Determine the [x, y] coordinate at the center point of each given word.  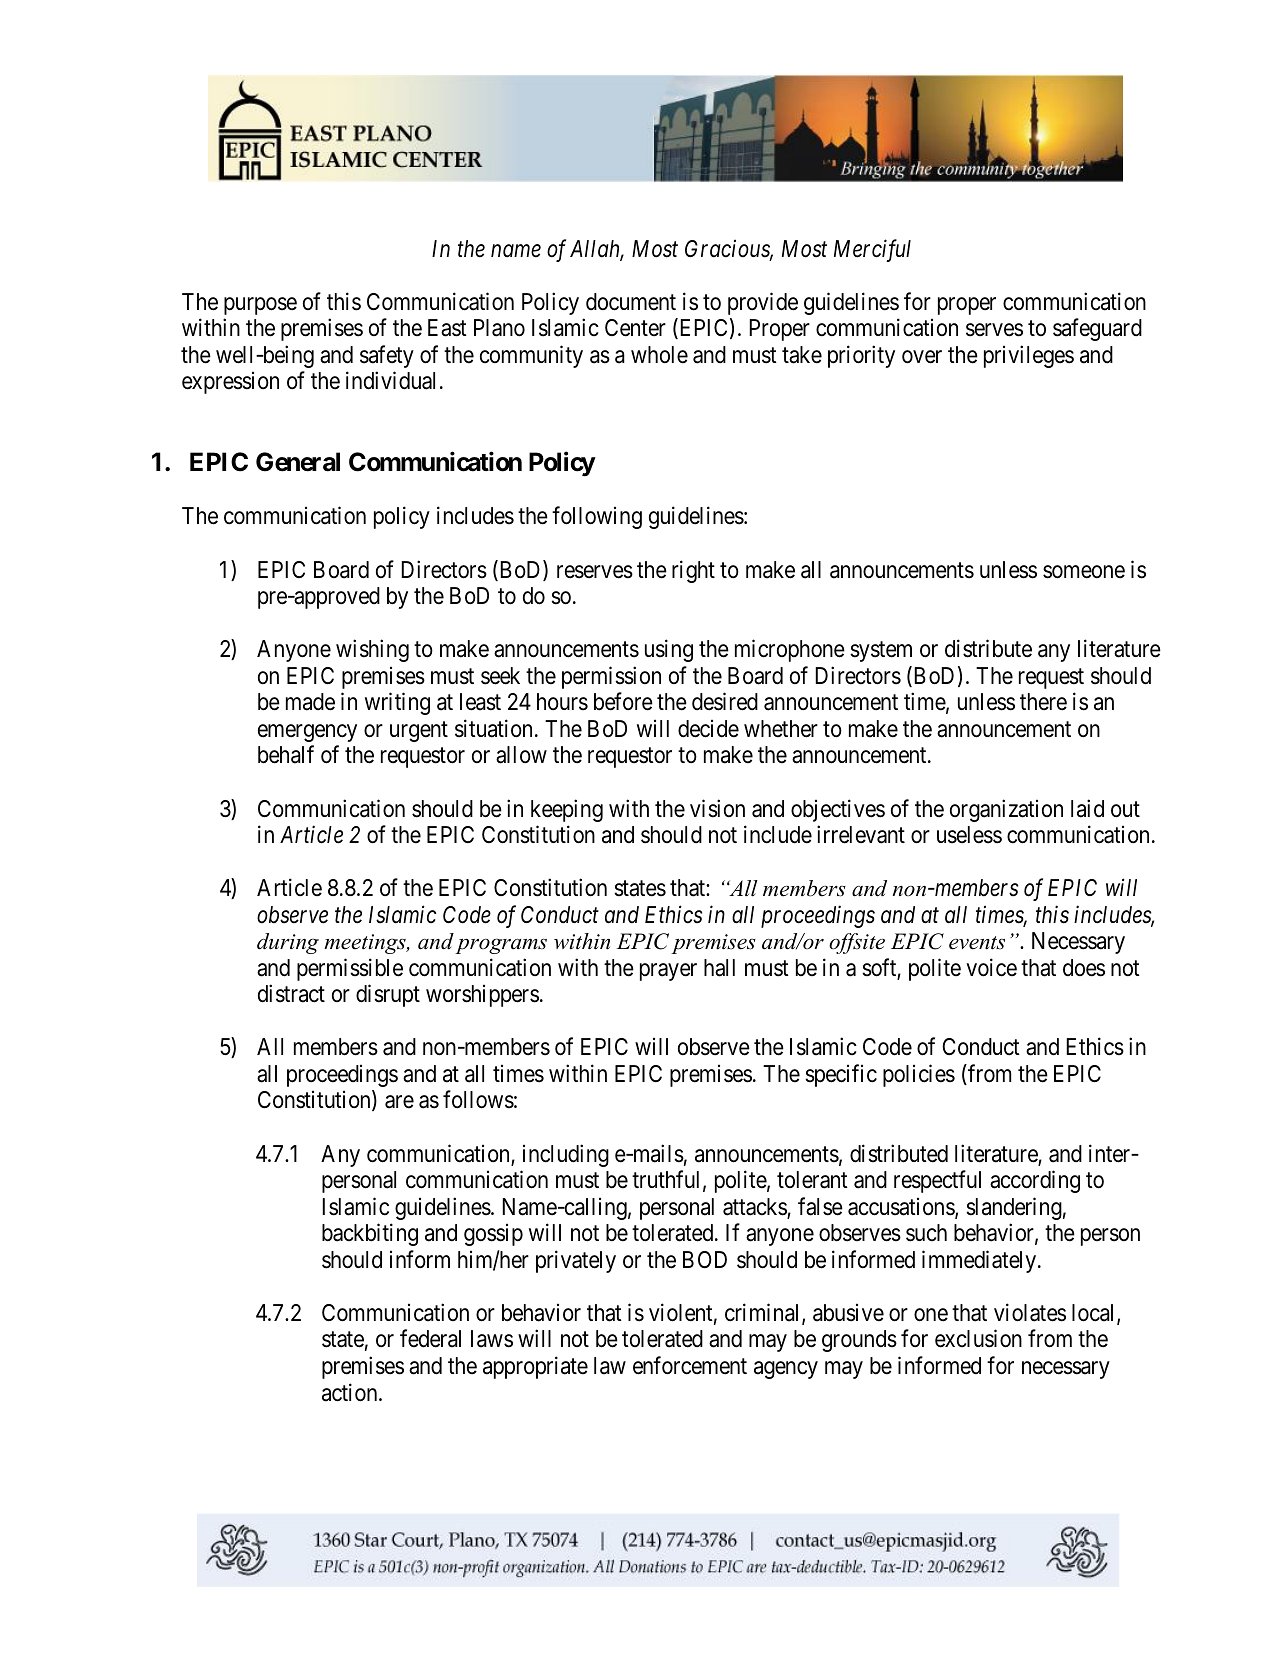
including [566, 1155]
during [288, 943]
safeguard [1097, 329]
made [310, 702]
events [977, 943]
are [399, 1102]
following [597, 518]
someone [1084, 572]
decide [708, 729]
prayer [668, 972]
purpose [260, 306]
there [1043, 702]
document [631, 302]
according [1035, 1181]
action [351, 1392]
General [298, 462]
